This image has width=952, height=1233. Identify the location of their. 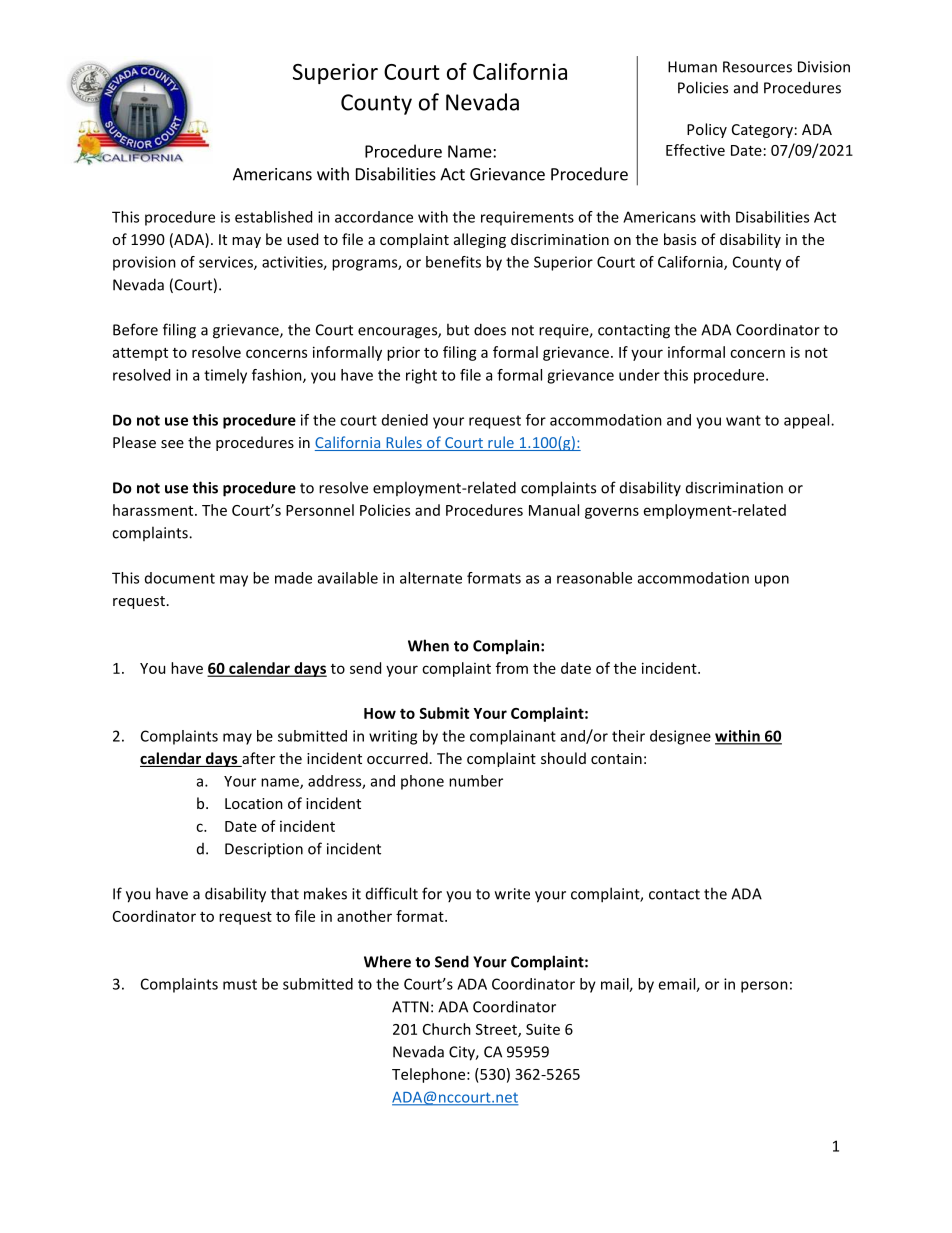
(628, 736).
